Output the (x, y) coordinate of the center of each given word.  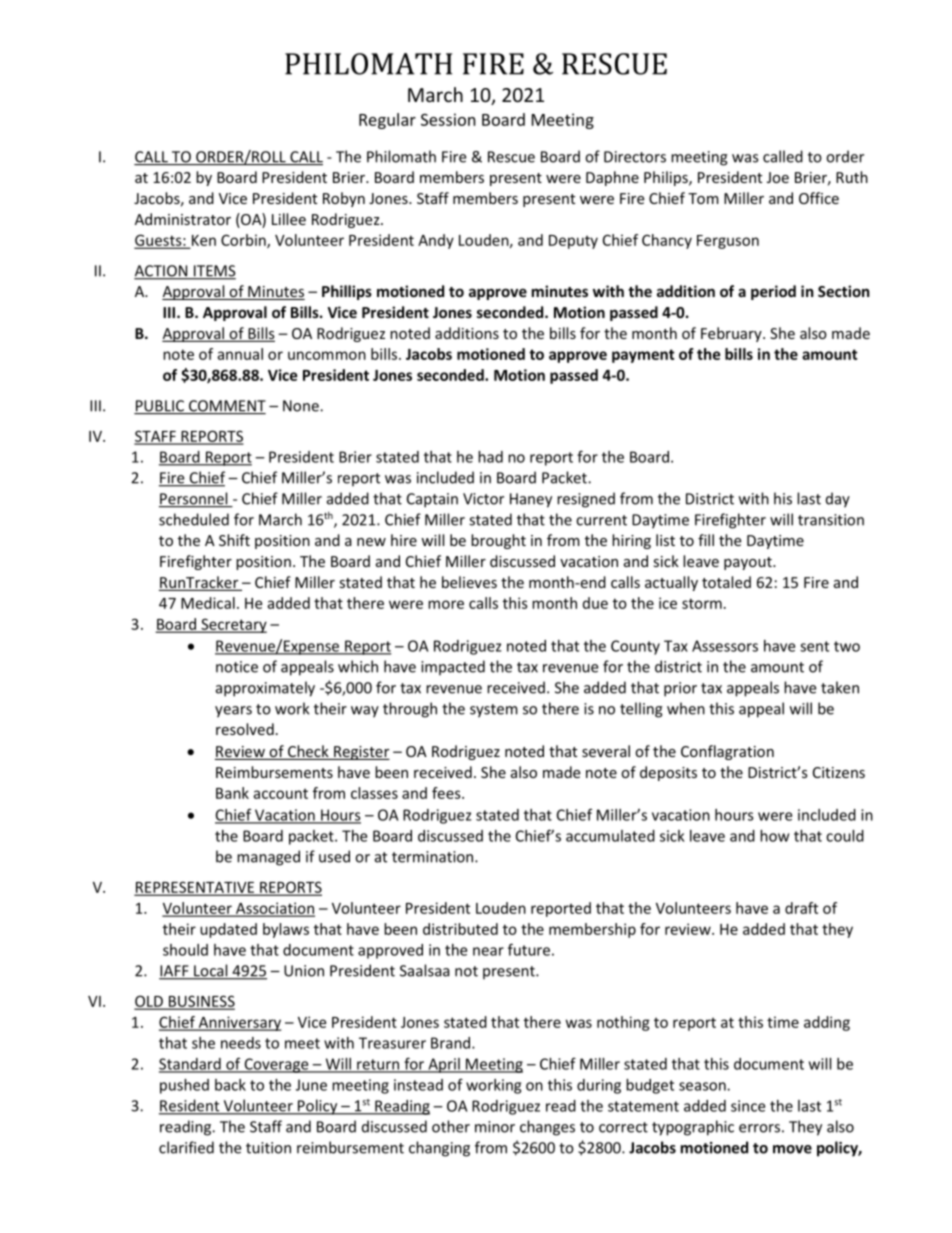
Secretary (233, 625)
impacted (453, 668)
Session (448, 119)
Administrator (183, 219)
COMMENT (226, 407)
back (230, 1085)
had (490, 457)
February (732, 334)
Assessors (725, 646)
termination (434, 857)
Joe (778, 177)
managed (268, 858)
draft (801, 908)
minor (495, 1127)
